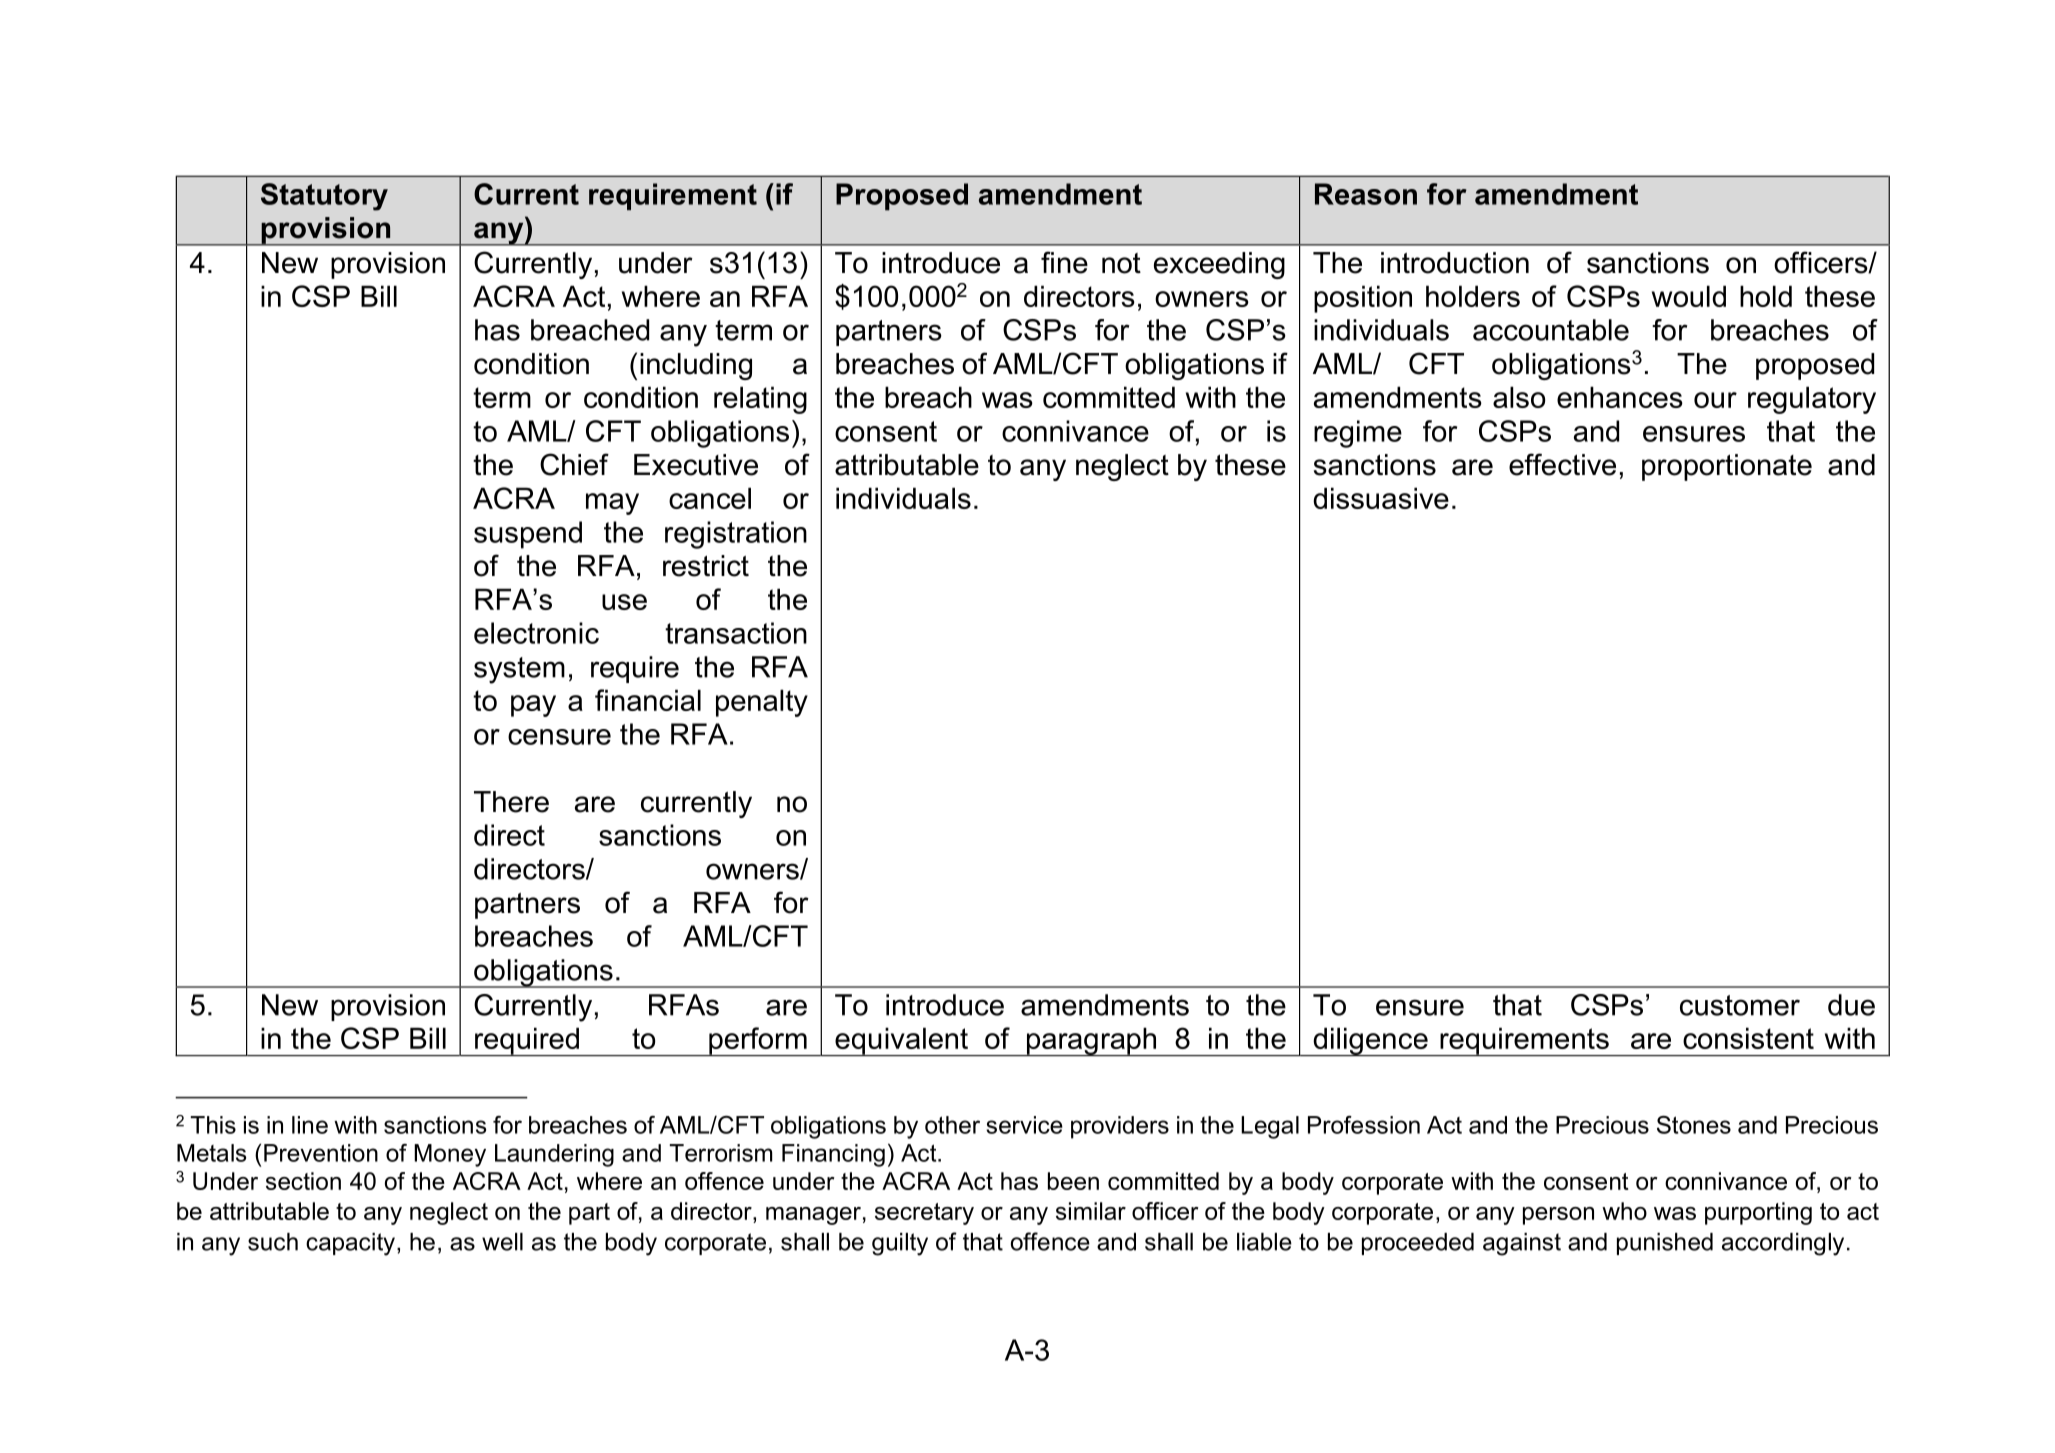 The width and height of the document is (2055, 1453). Describe the element at coordinates (1624, 1211) in the document. I see `who` at that location.
